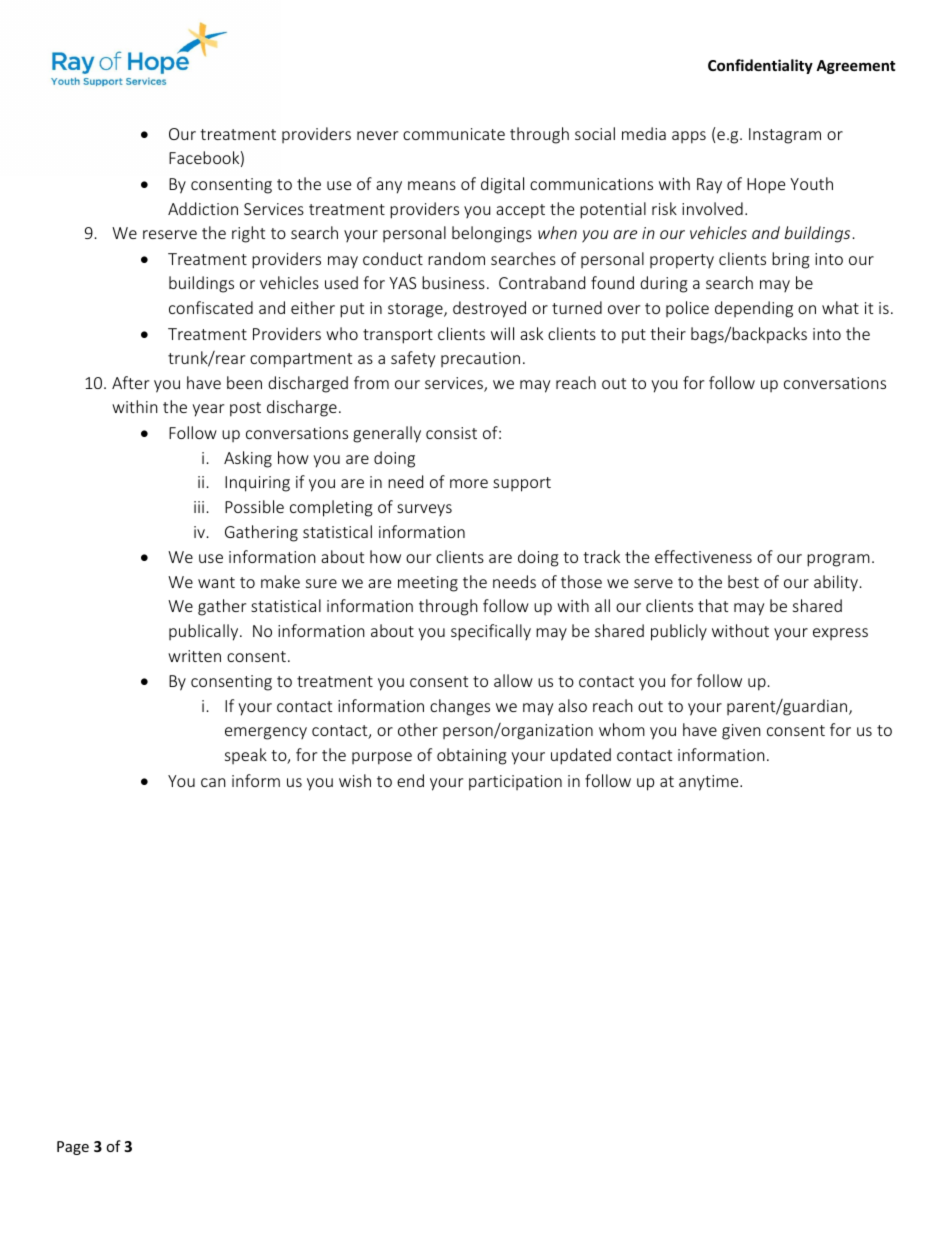  I want to click on best, so click(743, 581).
